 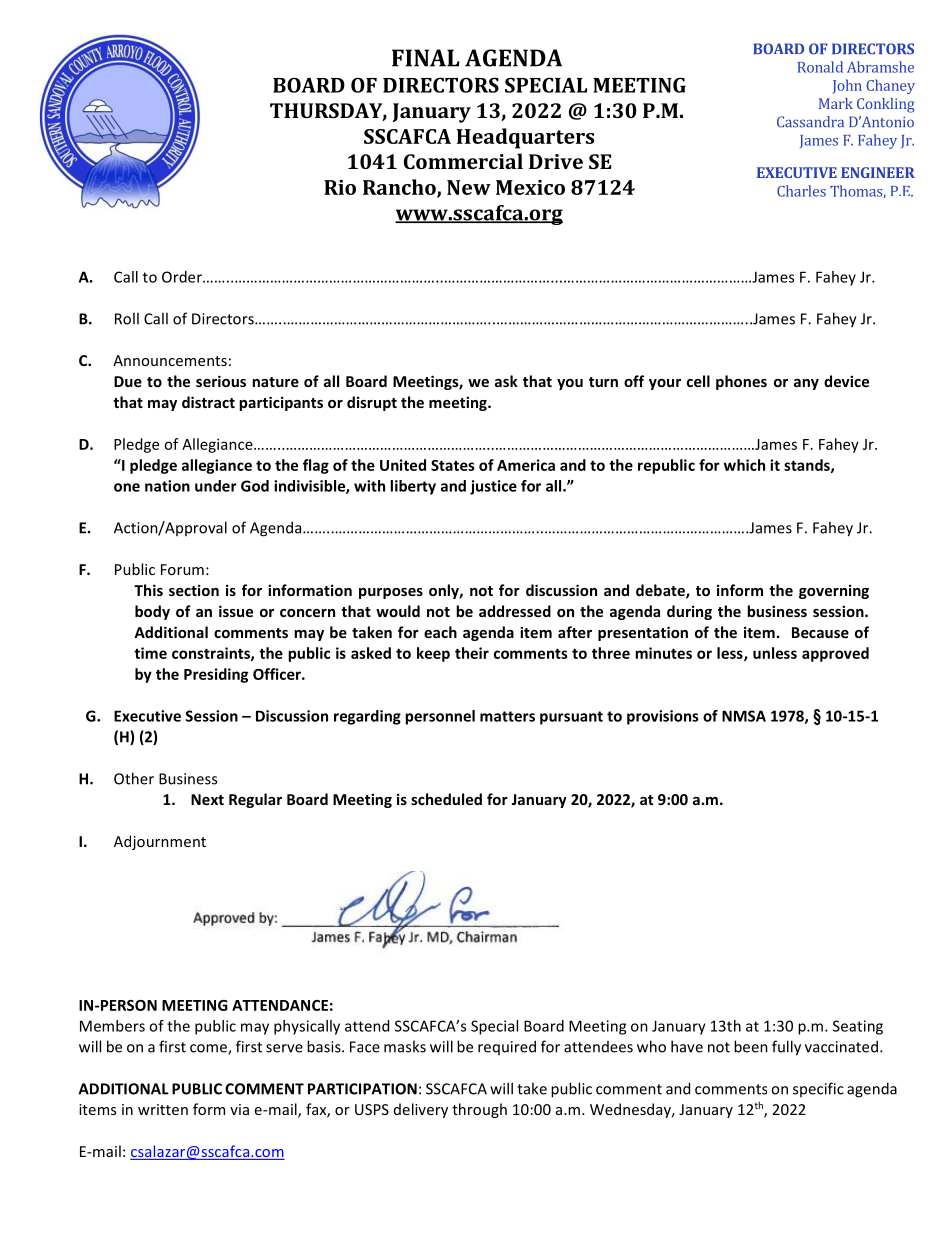 What do you see at coordinates (239, 1109) in the image?
I see `via` at bounding box center [239, 1109].
